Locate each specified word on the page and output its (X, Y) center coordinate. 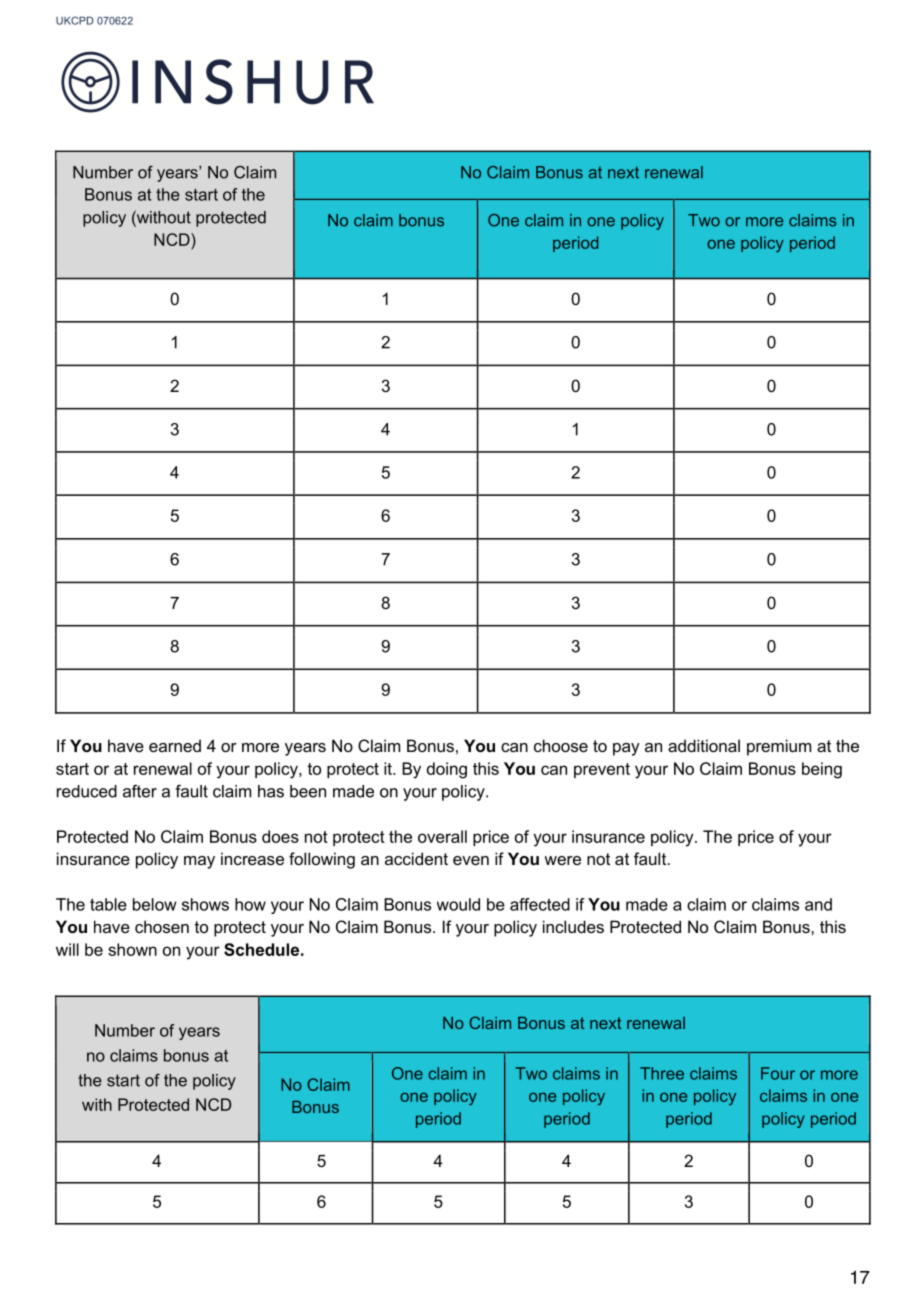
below (155, 904)
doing (447, 770)
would (458, 904)
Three (662, 1073)
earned (175, 745)
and (818, 904)
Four (778, 1073)
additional (704, 745)
